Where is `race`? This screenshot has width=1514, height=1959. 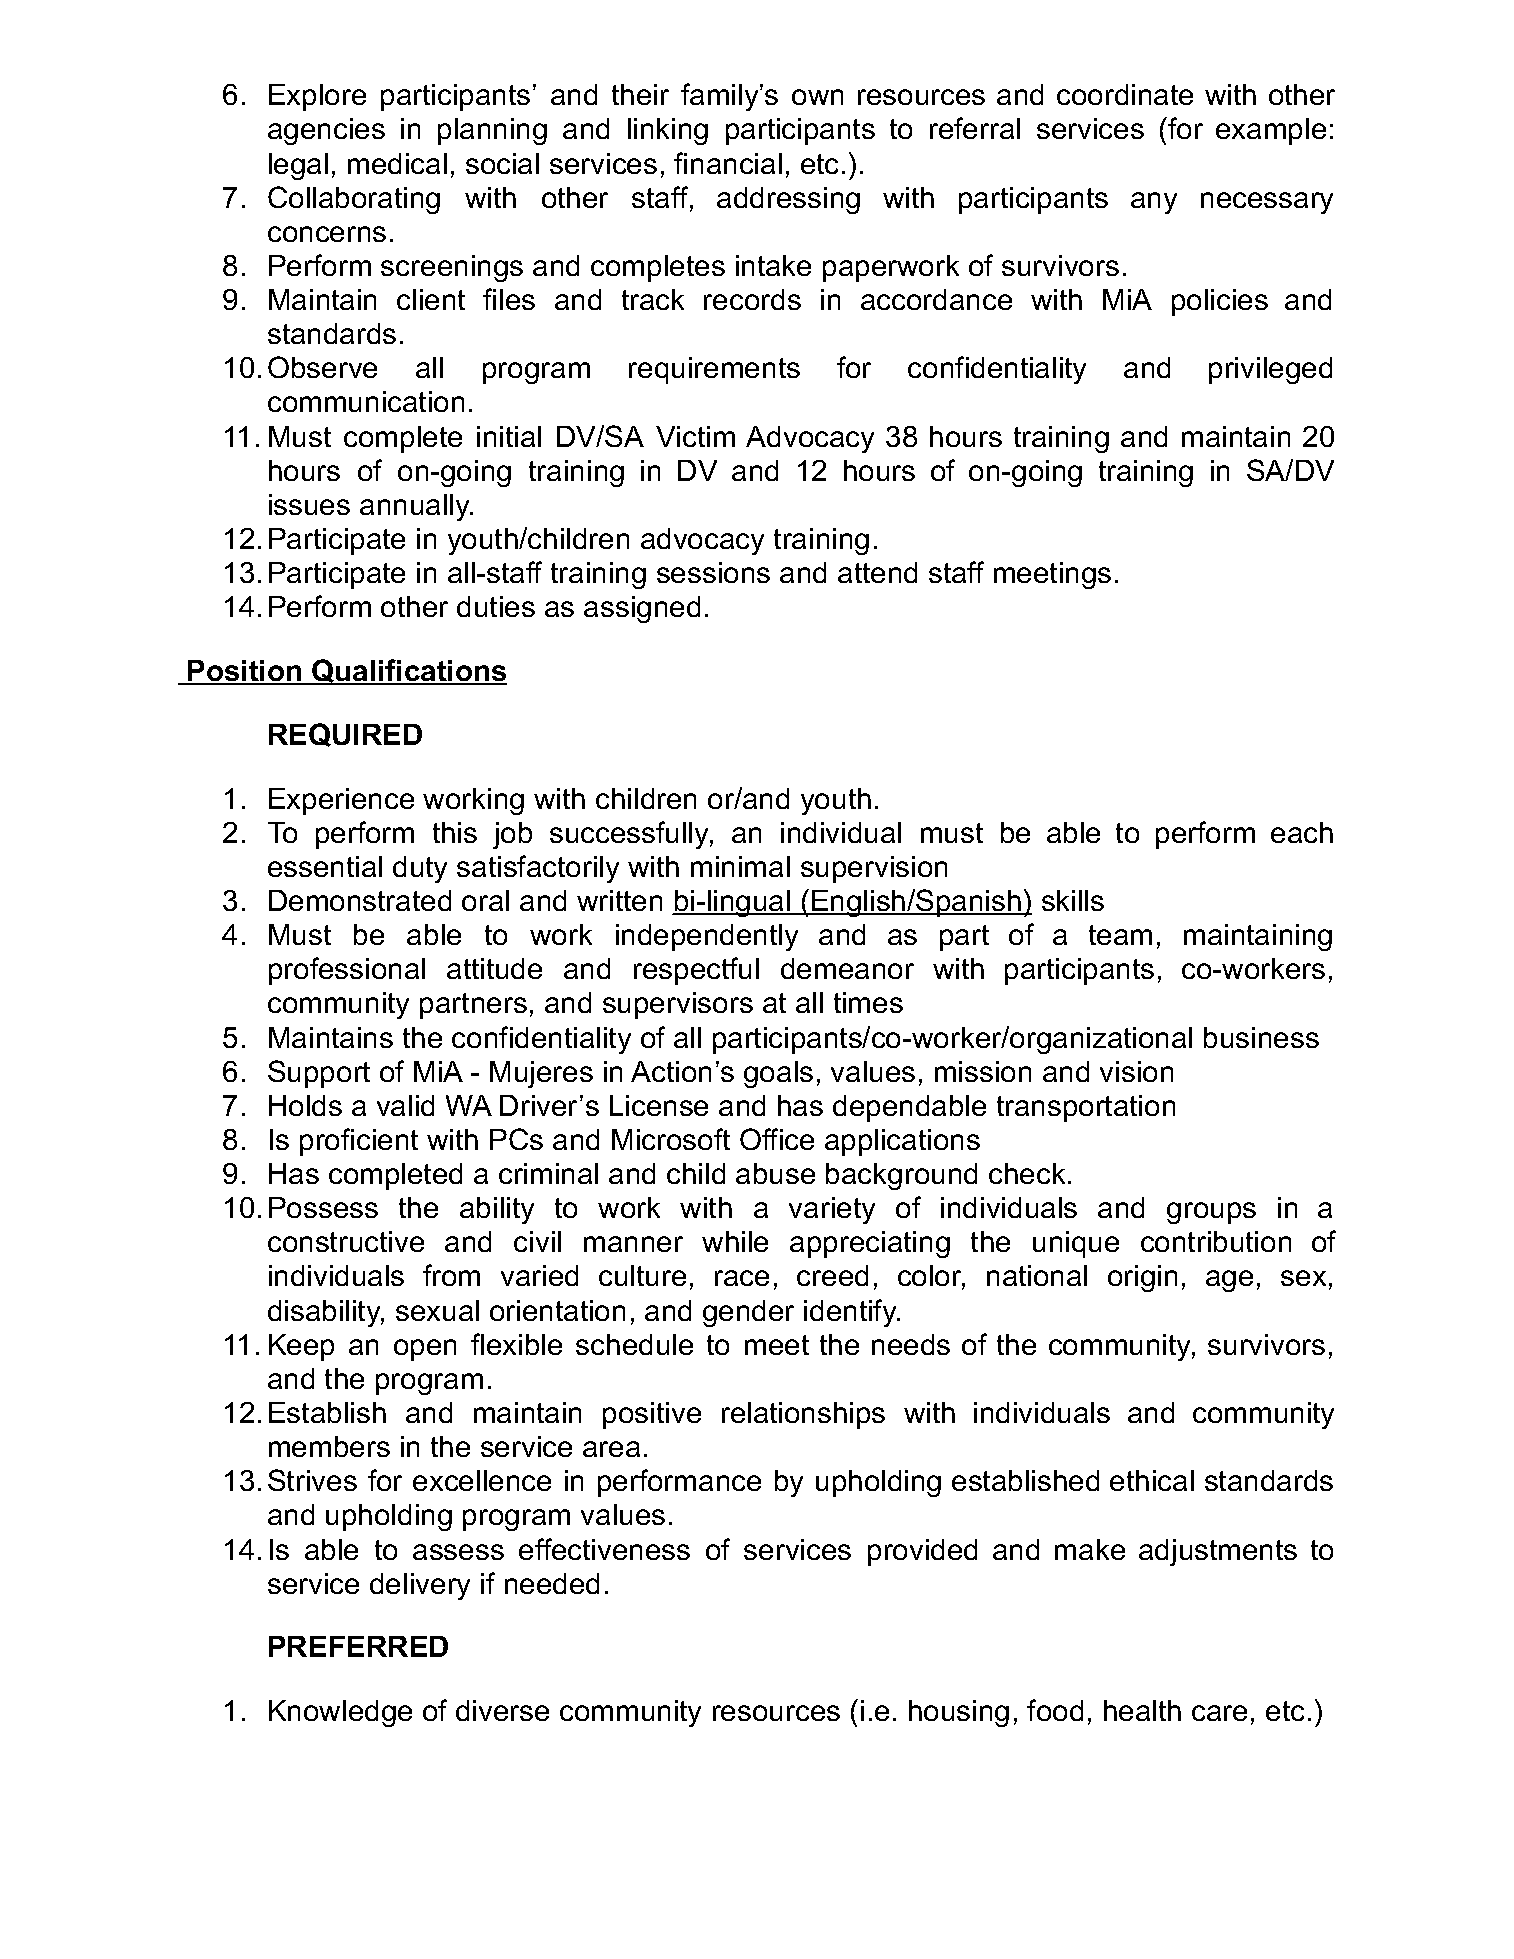
race is located at coordinates (742, 1278).
